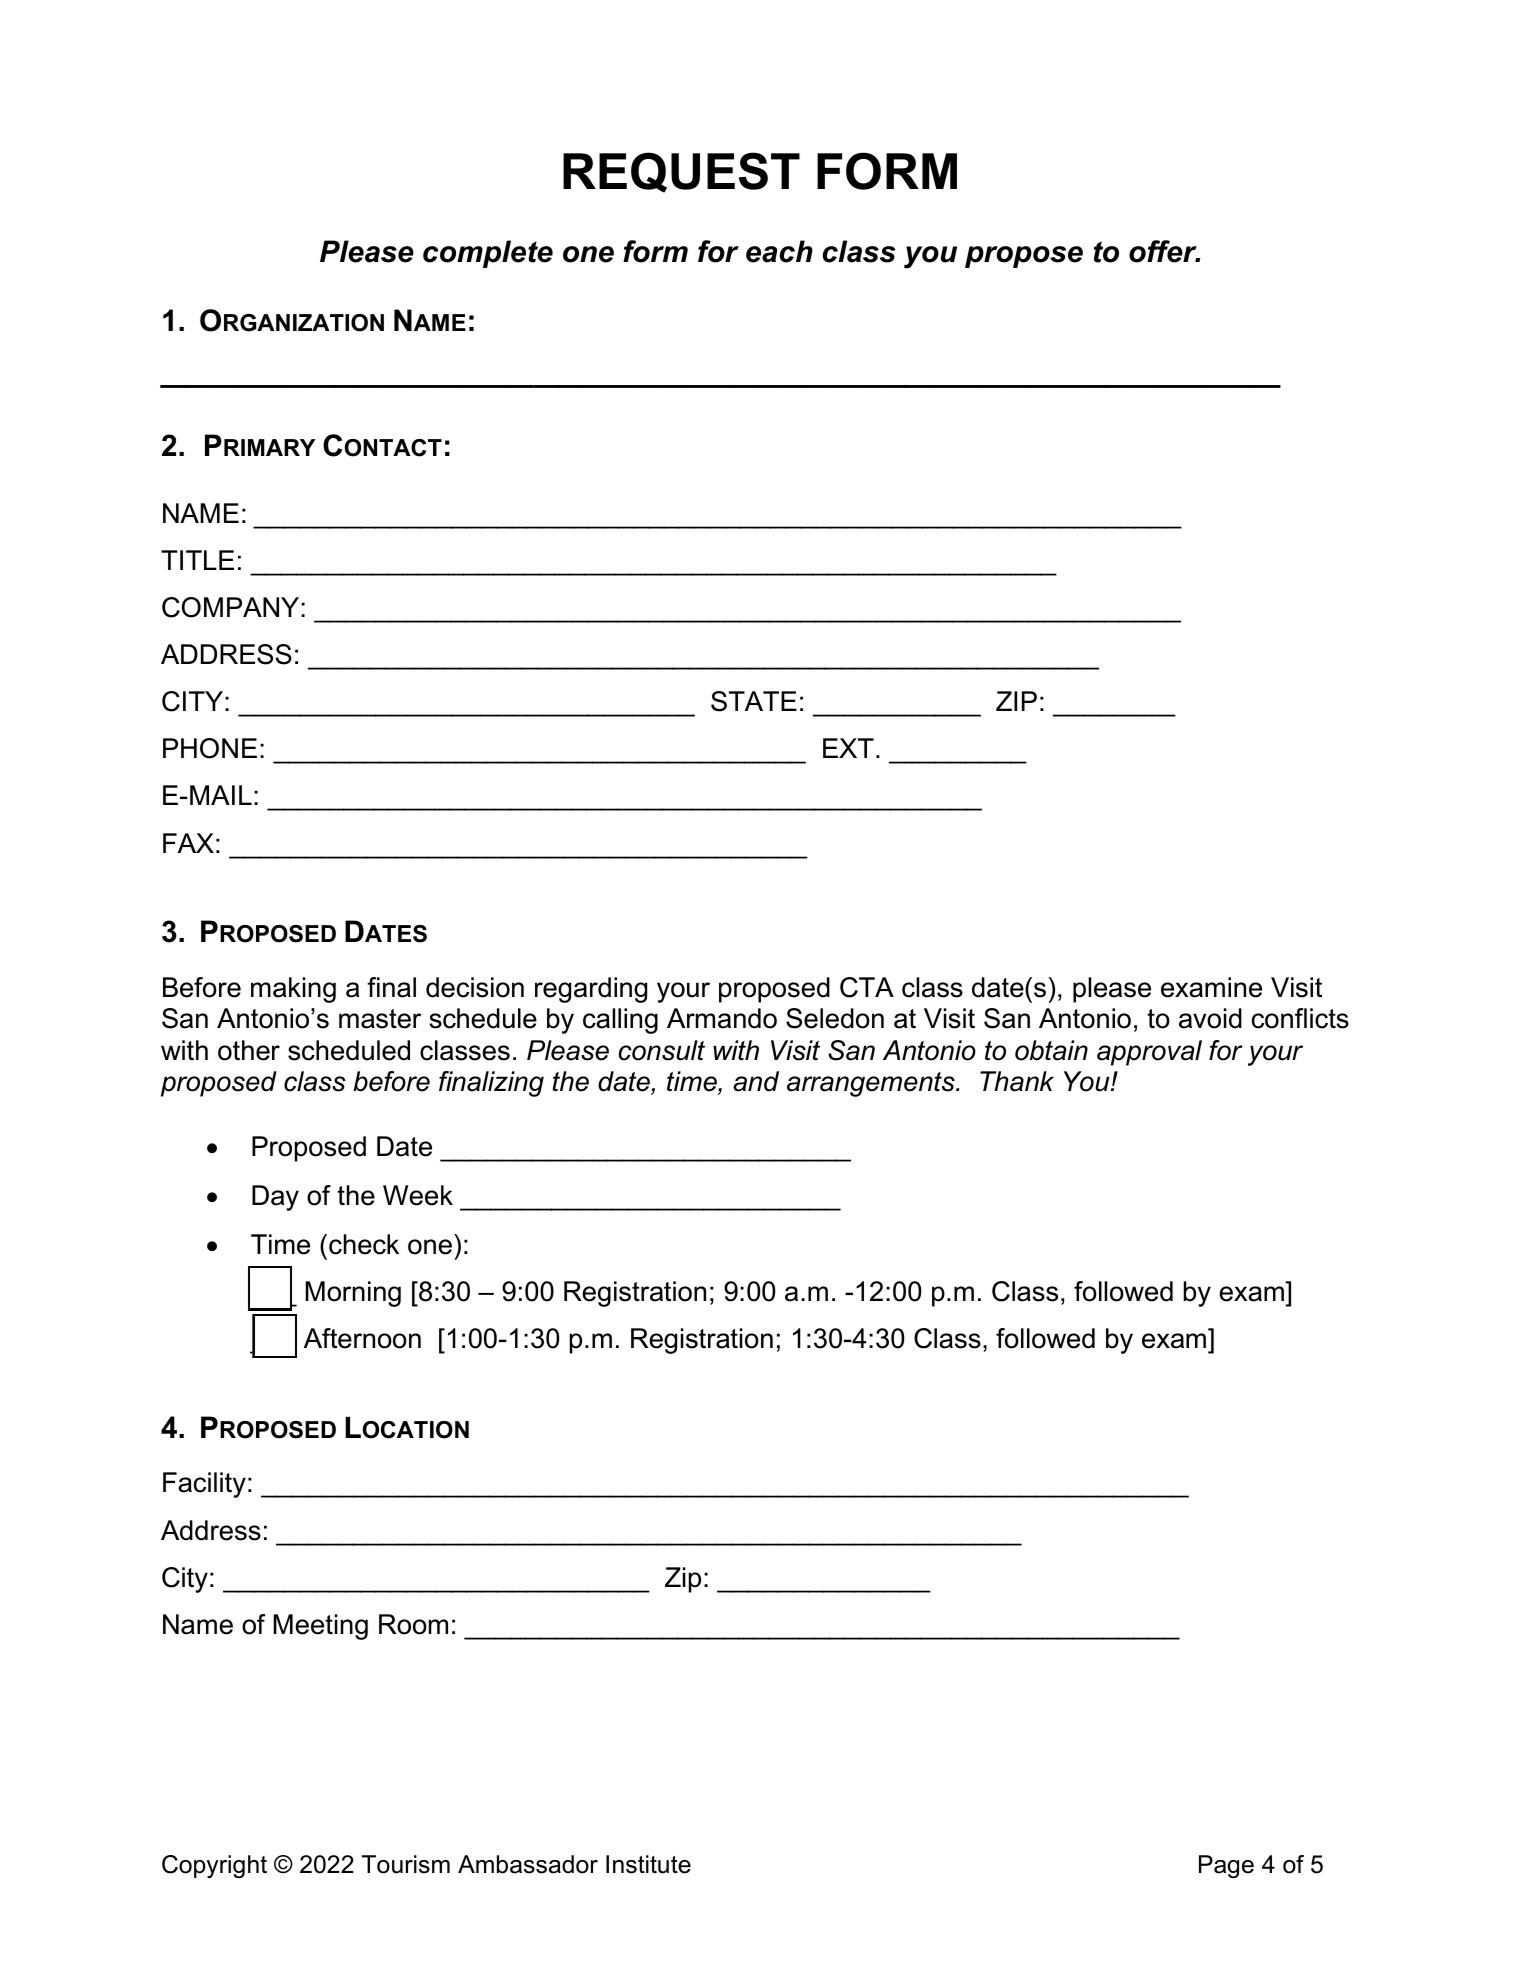  What do you see at coordinates (406, 1864) in the image?
I see `Tourism` at bounding box center [406, 1864].
